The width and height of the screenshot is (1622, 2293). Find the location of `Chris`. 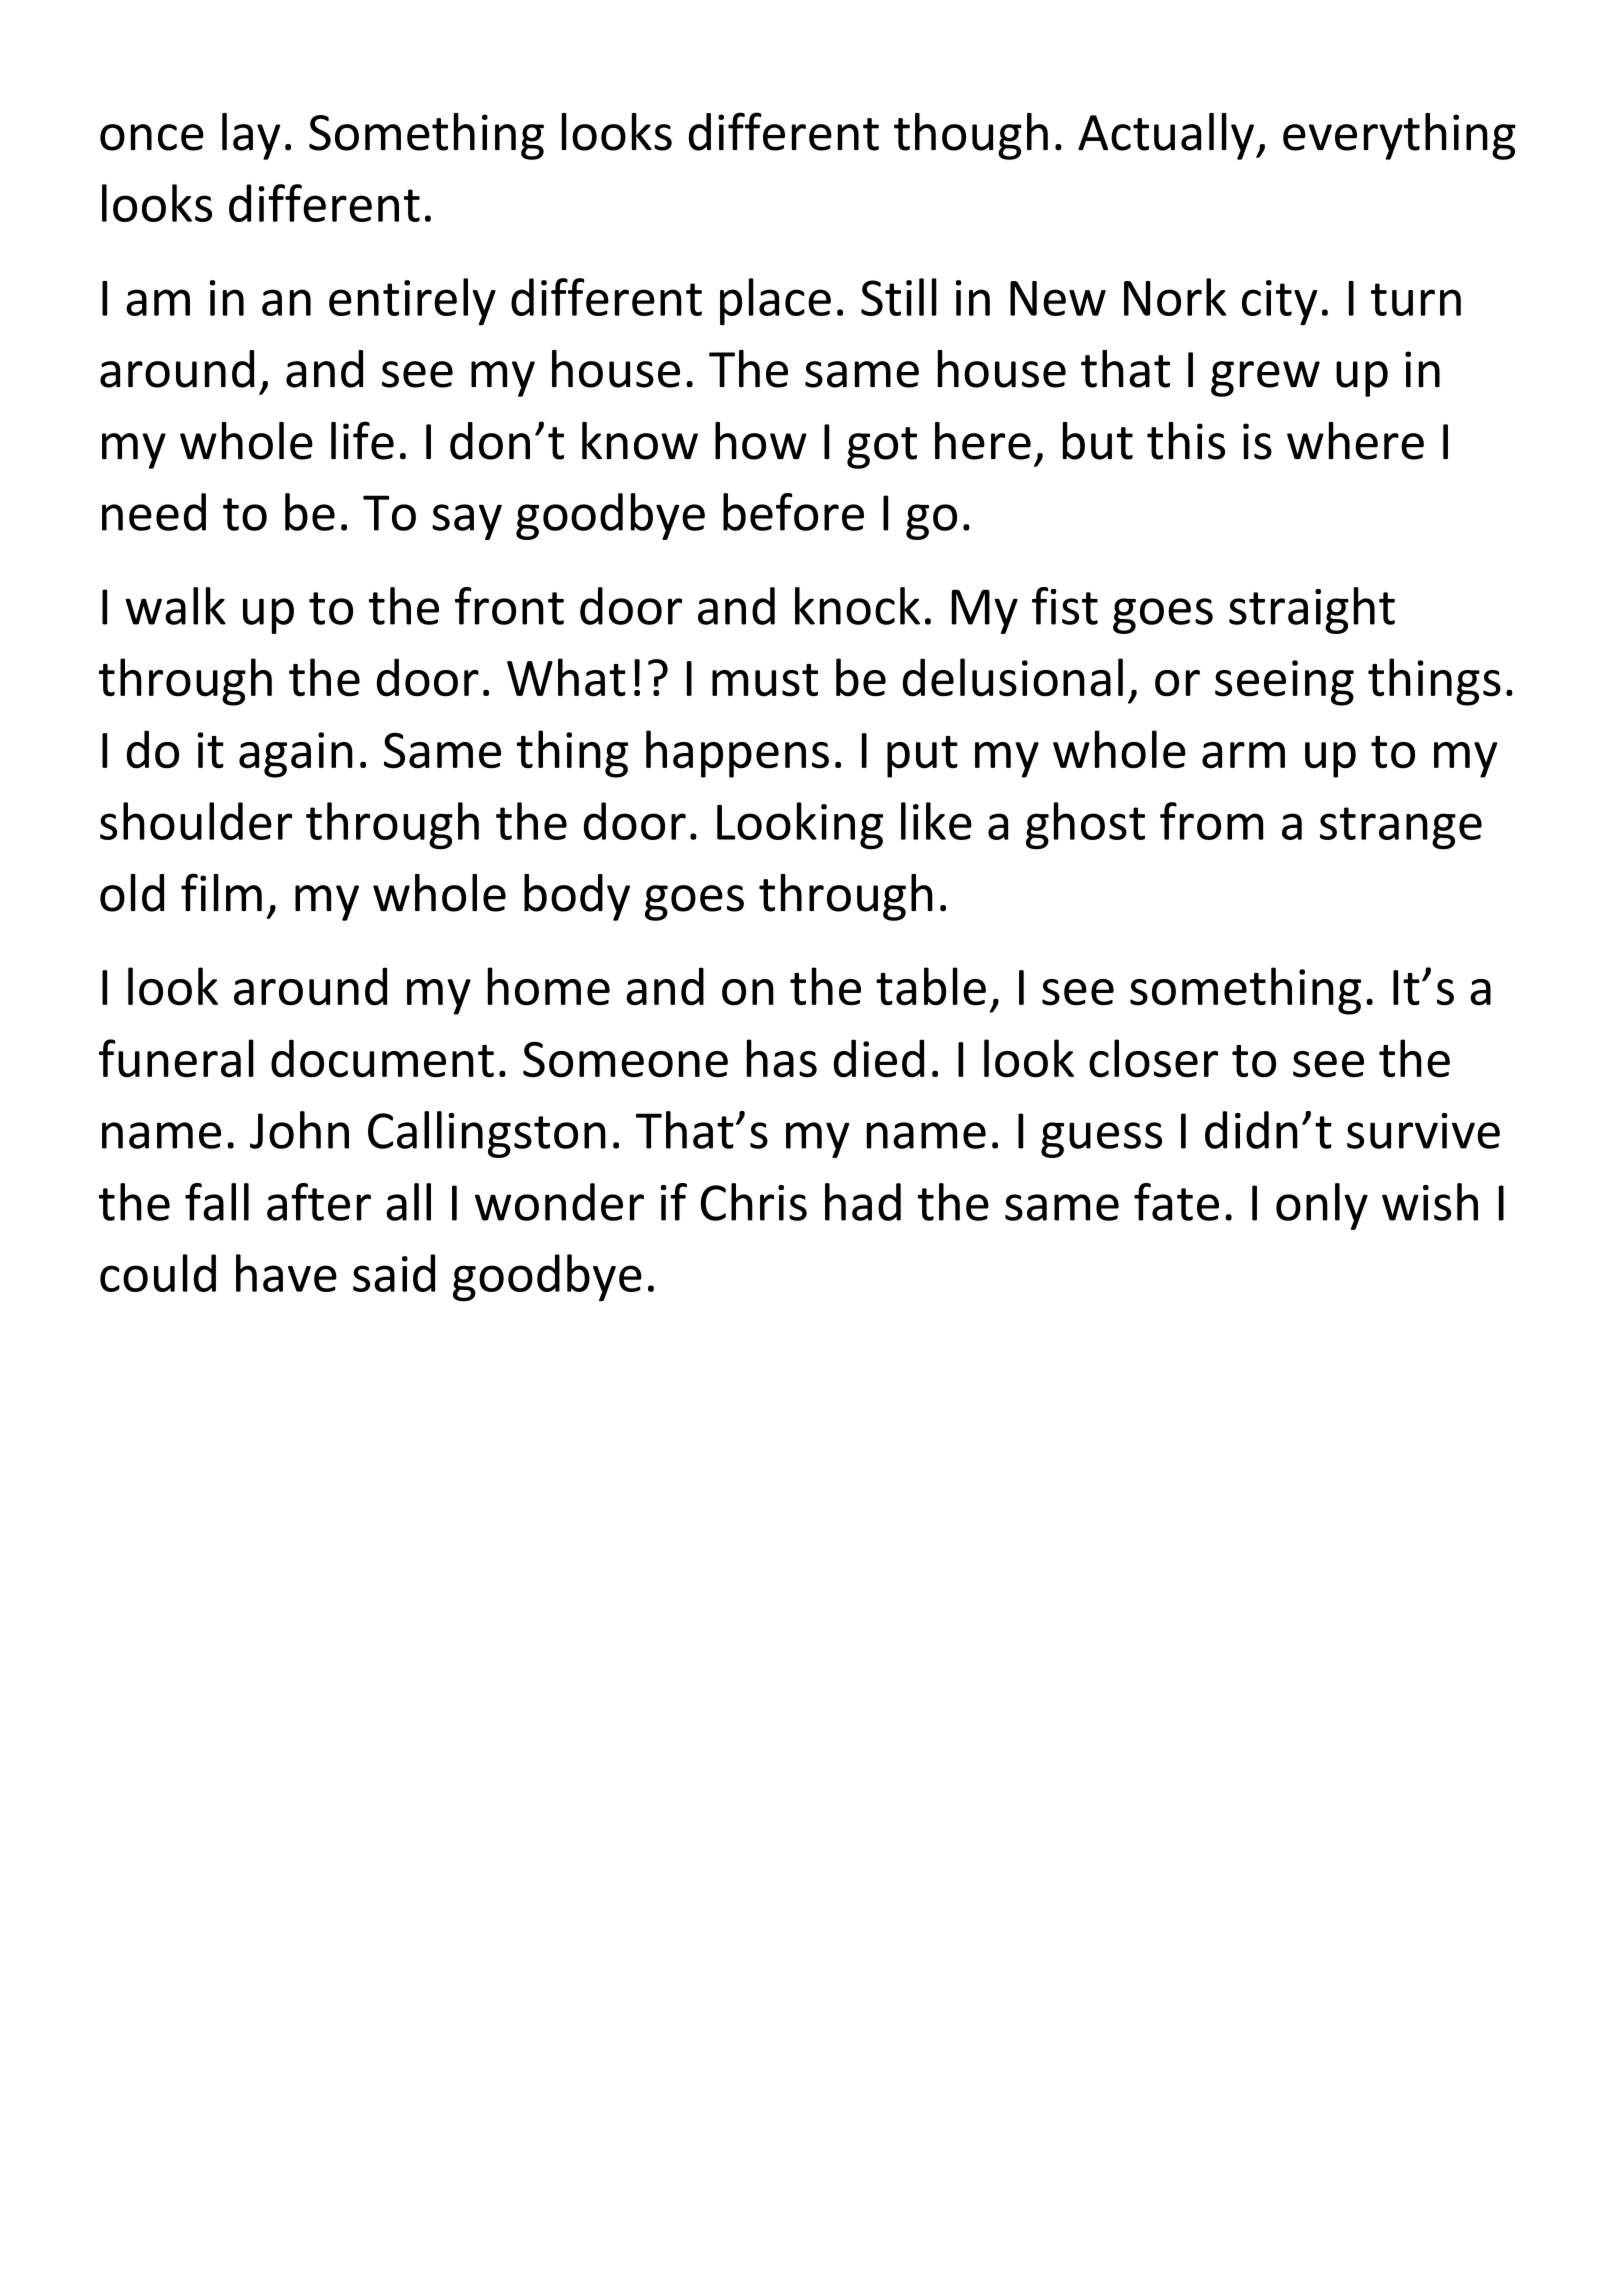

Chris is located at coordinates (754, 1202).
